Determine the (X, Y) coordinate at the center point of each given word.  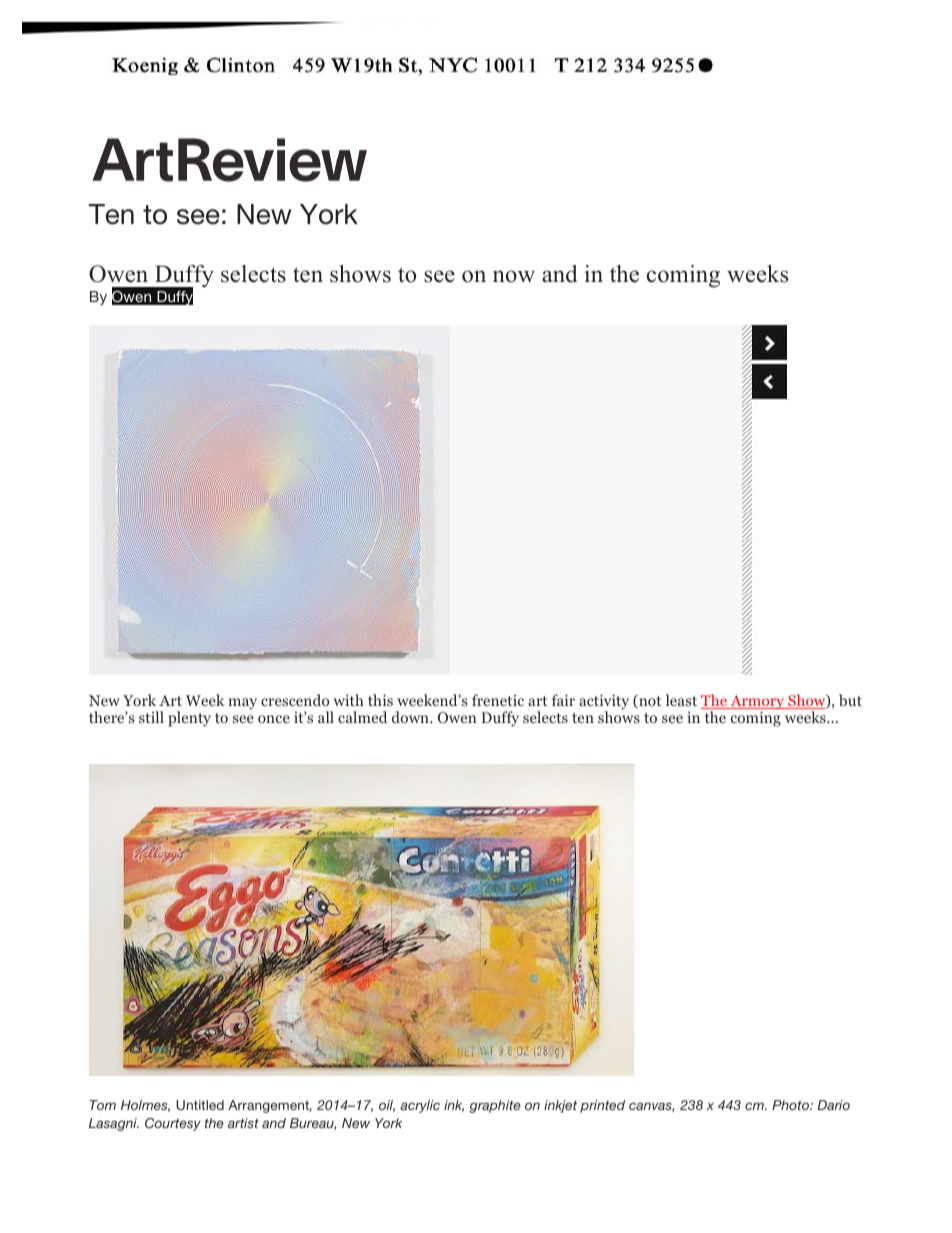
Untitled (200, 1105)
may (242, 704)
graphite (495, 1106)
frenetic (498, 700)
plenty (189, 719)
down (411, 717)
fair (563, 700)
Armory (757, 703)
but (850, 700)
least (681, 700)
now (514, 276)
